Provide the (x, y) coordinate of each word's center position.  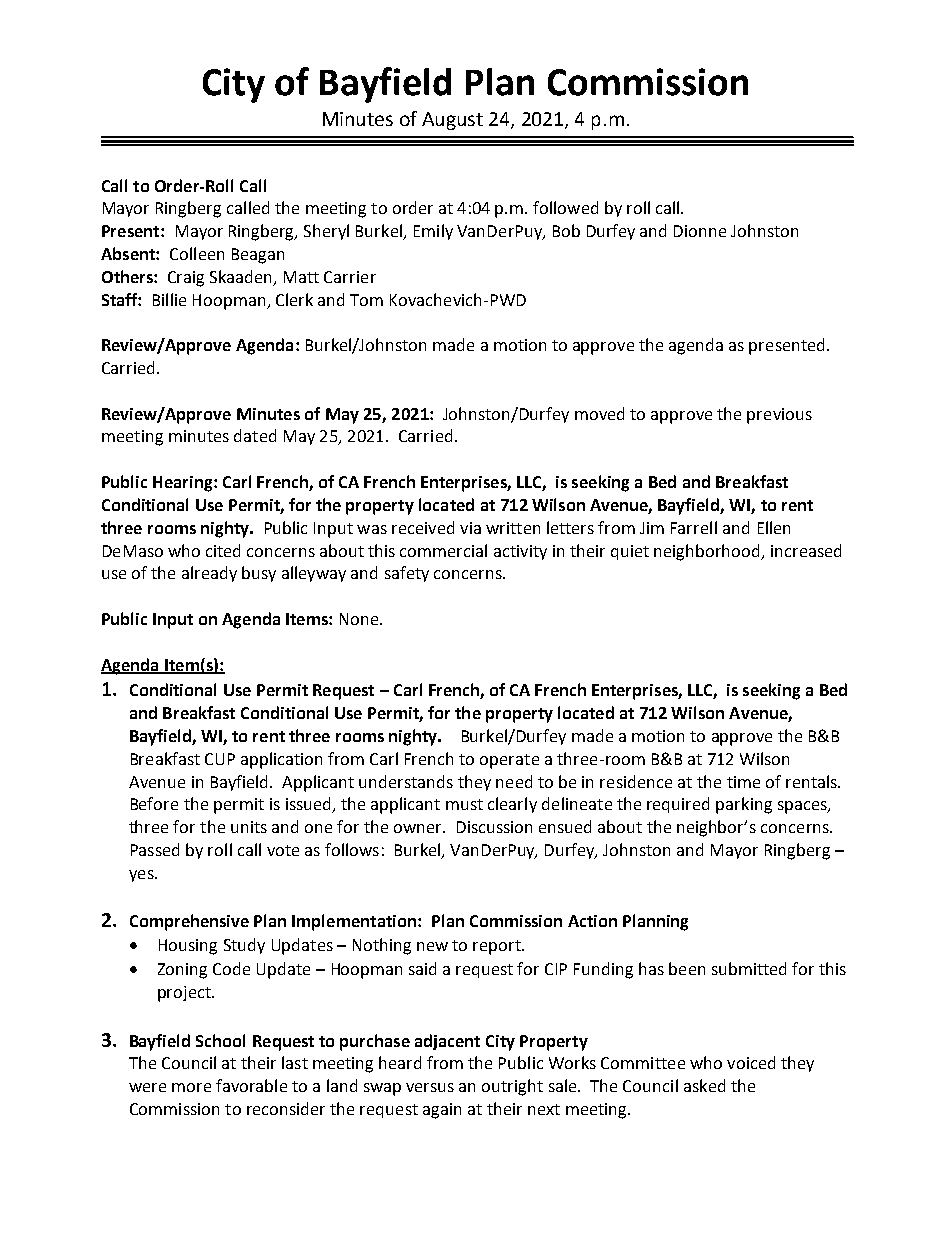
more (191, 1087)
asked (704, 1085)
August (452, 121)
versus (430, 1087)
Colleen (197, 253)
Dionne (700, 231)
